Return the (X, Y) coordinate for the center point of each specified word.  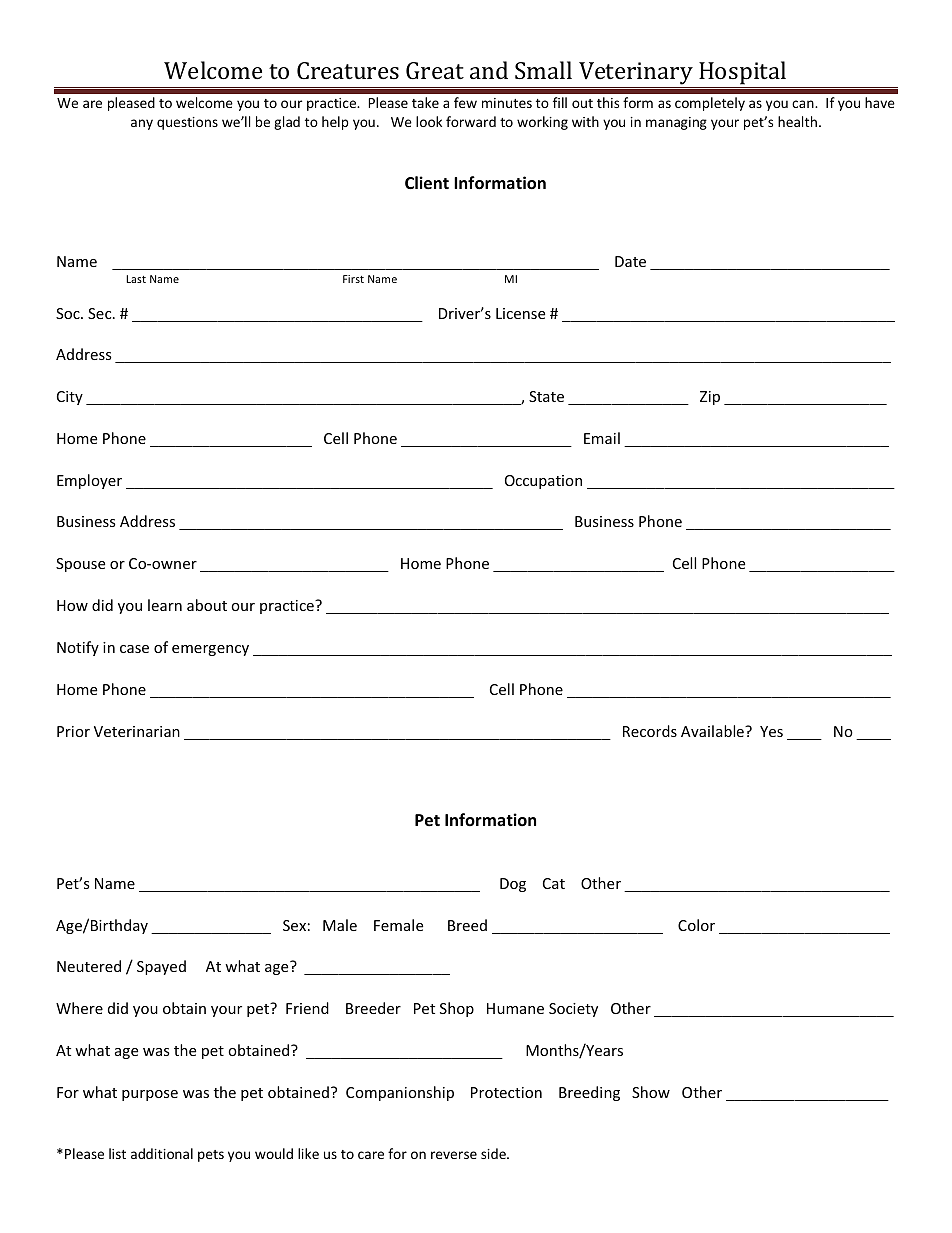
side (494, 1153)
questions (187, 123)
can (804, 104)
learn (165, 605)
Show (651, 1092)
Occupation (543, 482)
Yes (771, 731)
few (465, 102)
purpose (150, 1095)
